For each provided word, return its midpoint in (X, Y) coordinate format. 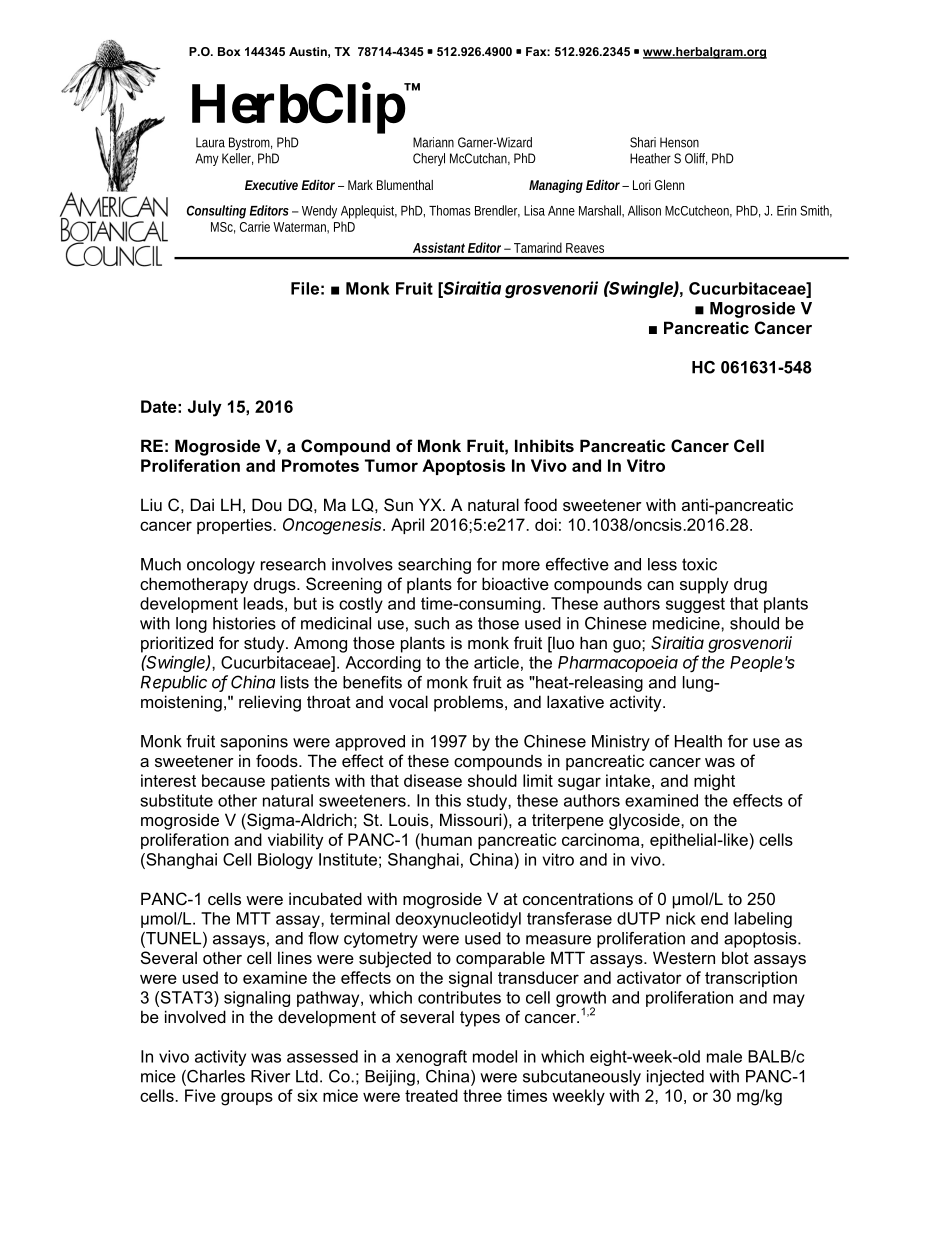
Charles (215, 1077)
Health (698, 741)
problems (470, 703)
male (724, 1056)
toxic (699, 564)
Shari (643, 142)
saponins (254, 743)
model (495, 1056)
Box (229, 51)
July (205, 408)
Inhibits (544, 445)
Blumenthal (405, 185)
